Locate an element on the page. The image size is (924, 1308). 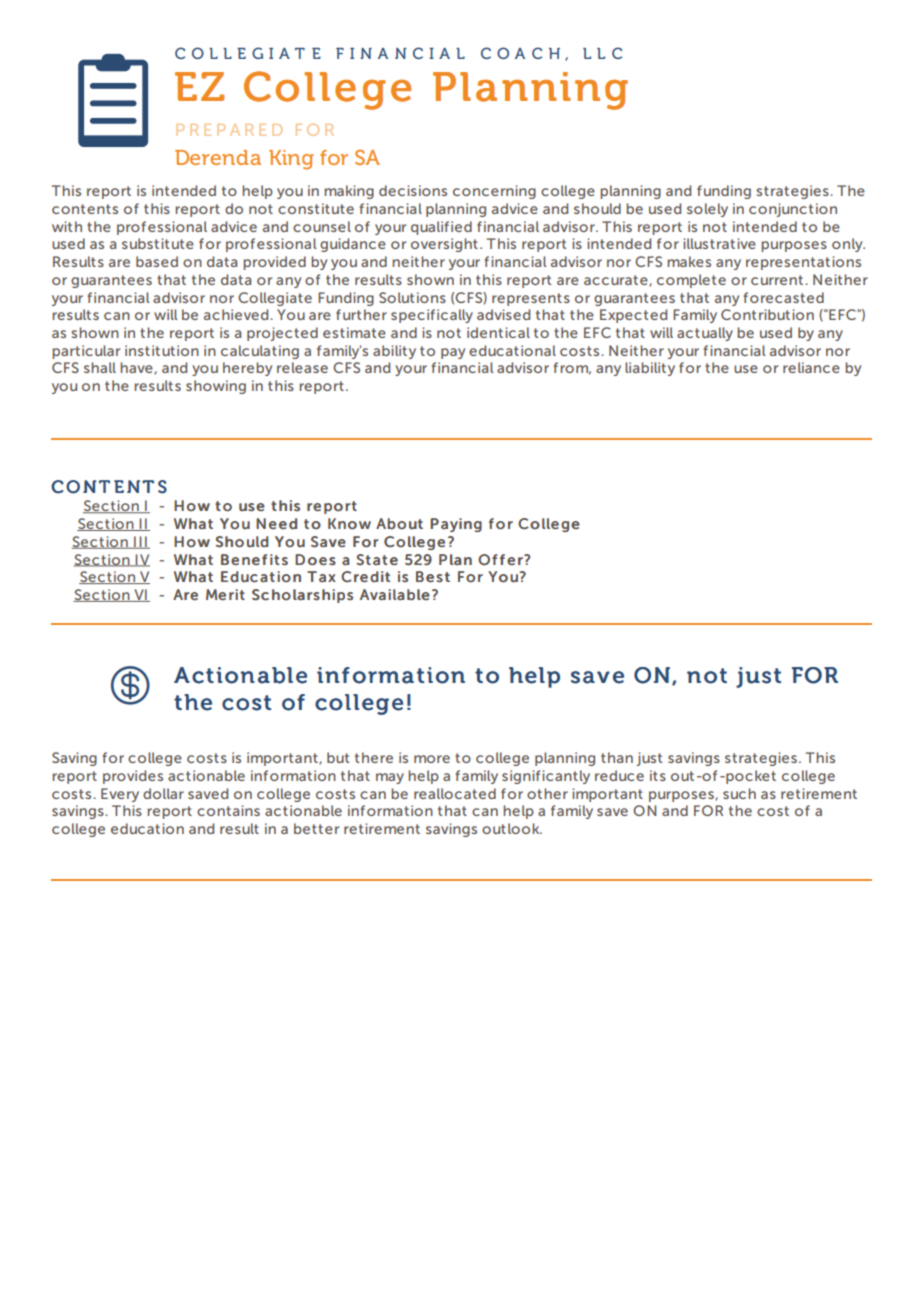
conjunction is located at coordinates (793, 210).
